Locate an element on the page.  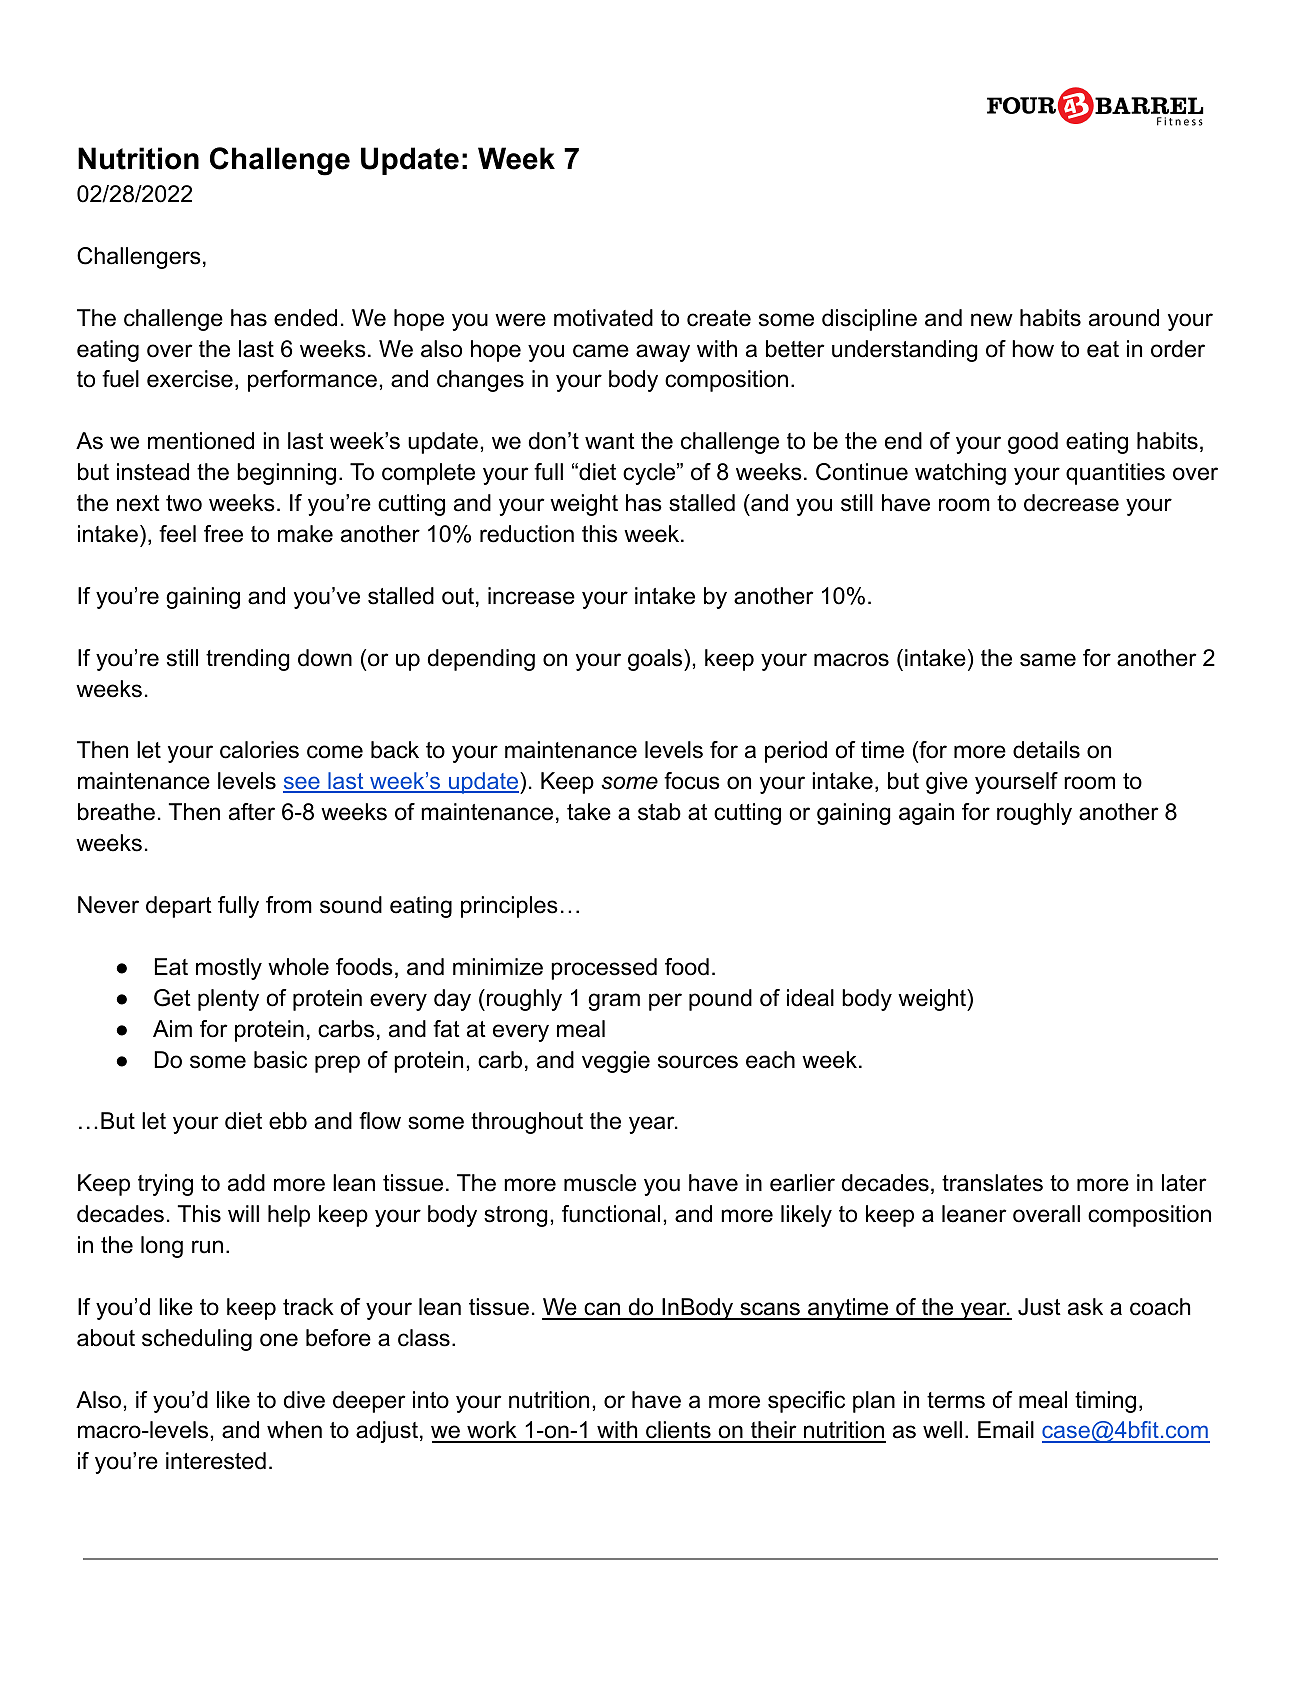
again is located at coordinates (926, 814).
